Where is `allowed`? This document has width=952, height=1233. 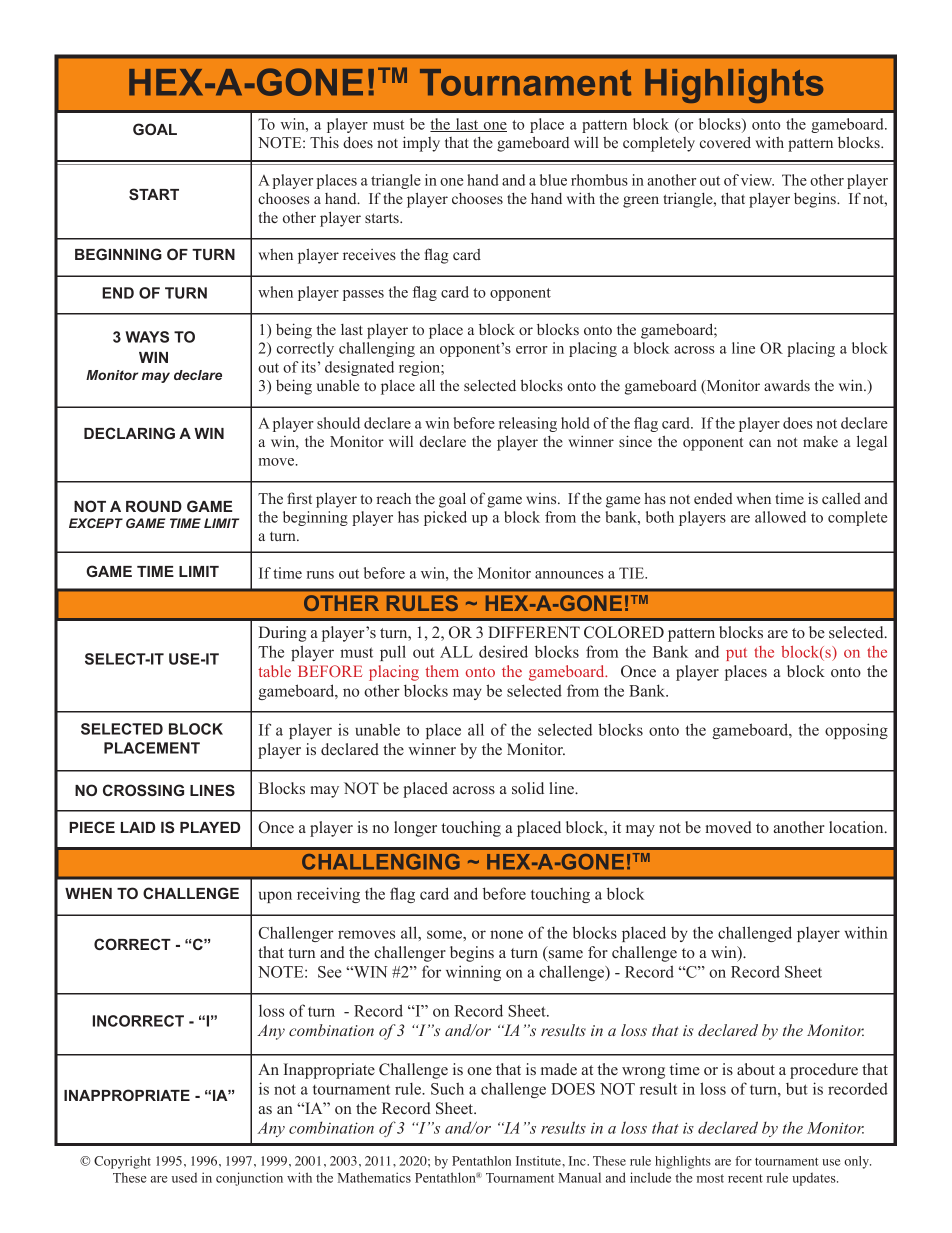 allowed is located at coordinates (780, 517).
